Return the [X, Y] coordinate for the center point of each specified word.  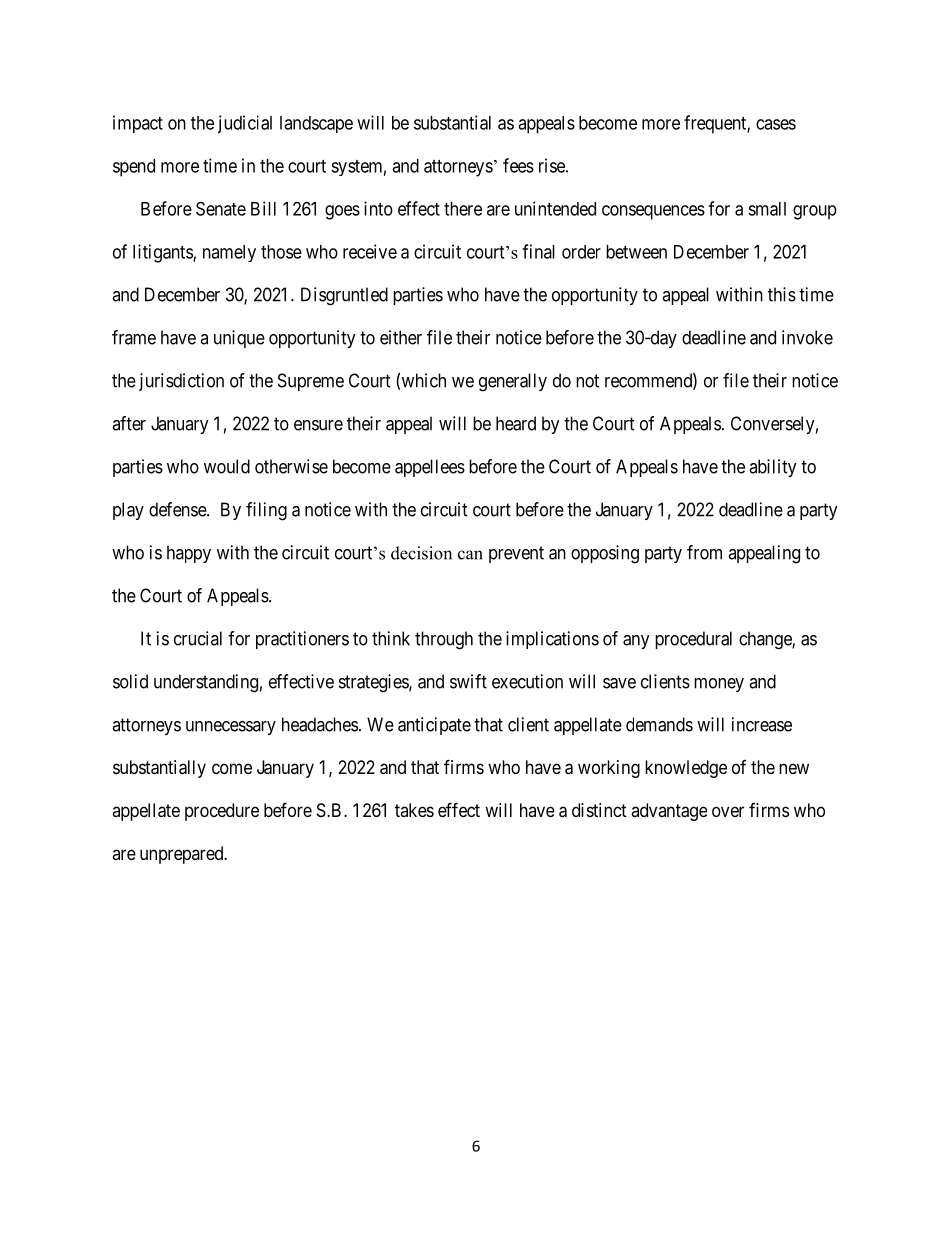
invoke [807, 337]
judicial [245, 124]
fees [518, 165]
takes [414, 810]
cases [776, 124]
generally [513, 382]
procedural [693, 640]
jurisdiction [181, 382]
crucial [198, 638]
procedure [222, 812]
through [444, 640]
